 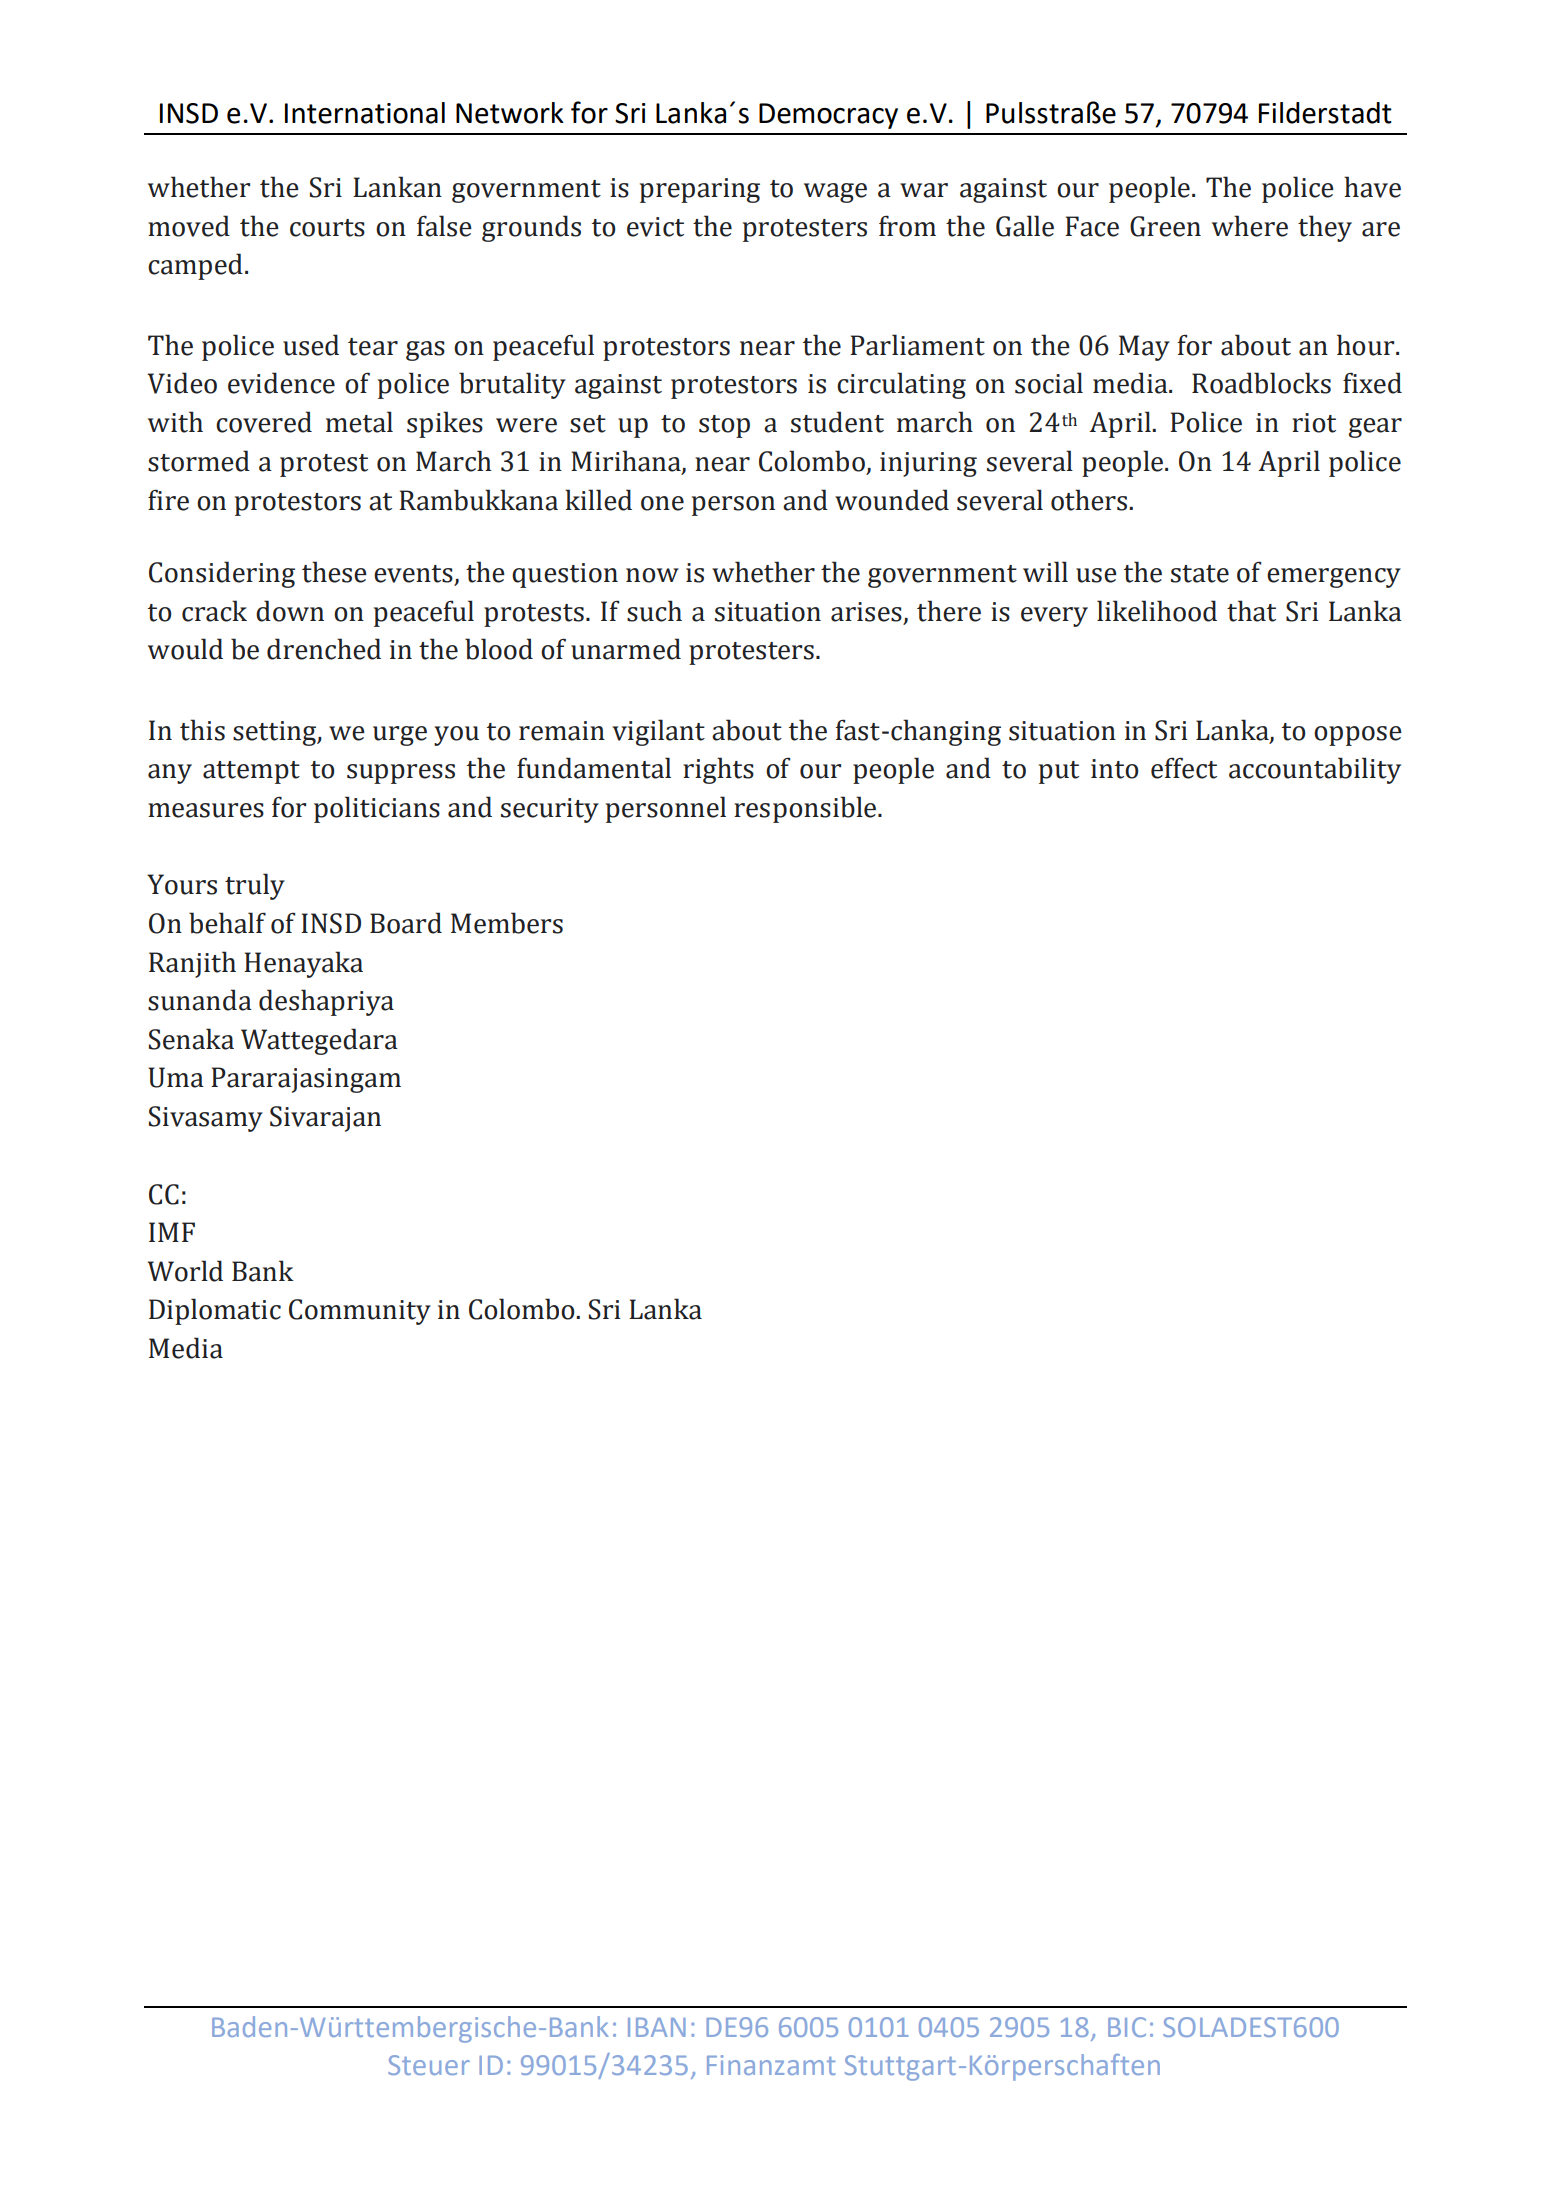 I want to click on attempt, so click(x=251, y=772).
